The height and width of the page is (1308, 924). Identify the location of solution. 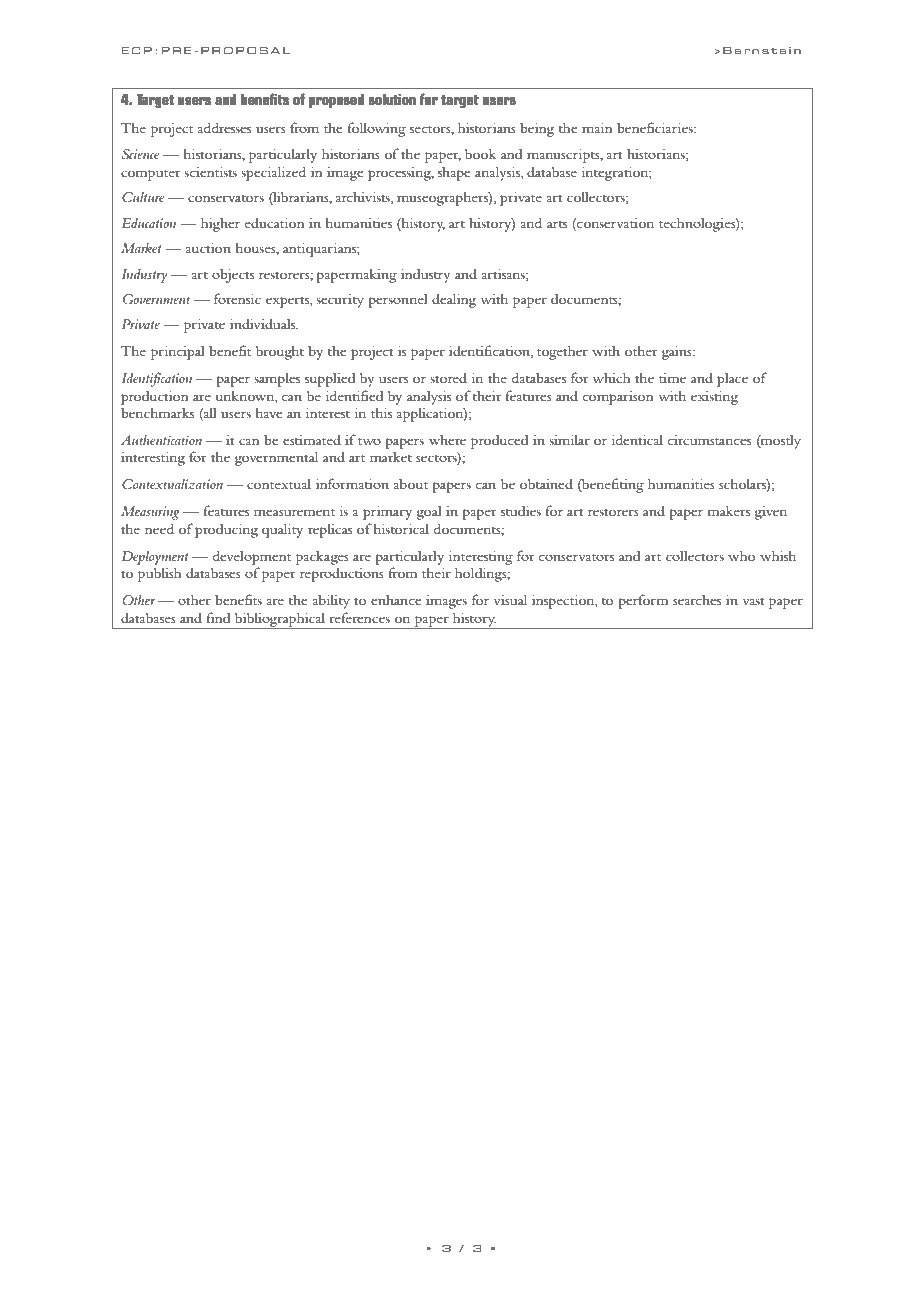
(392, 99).
